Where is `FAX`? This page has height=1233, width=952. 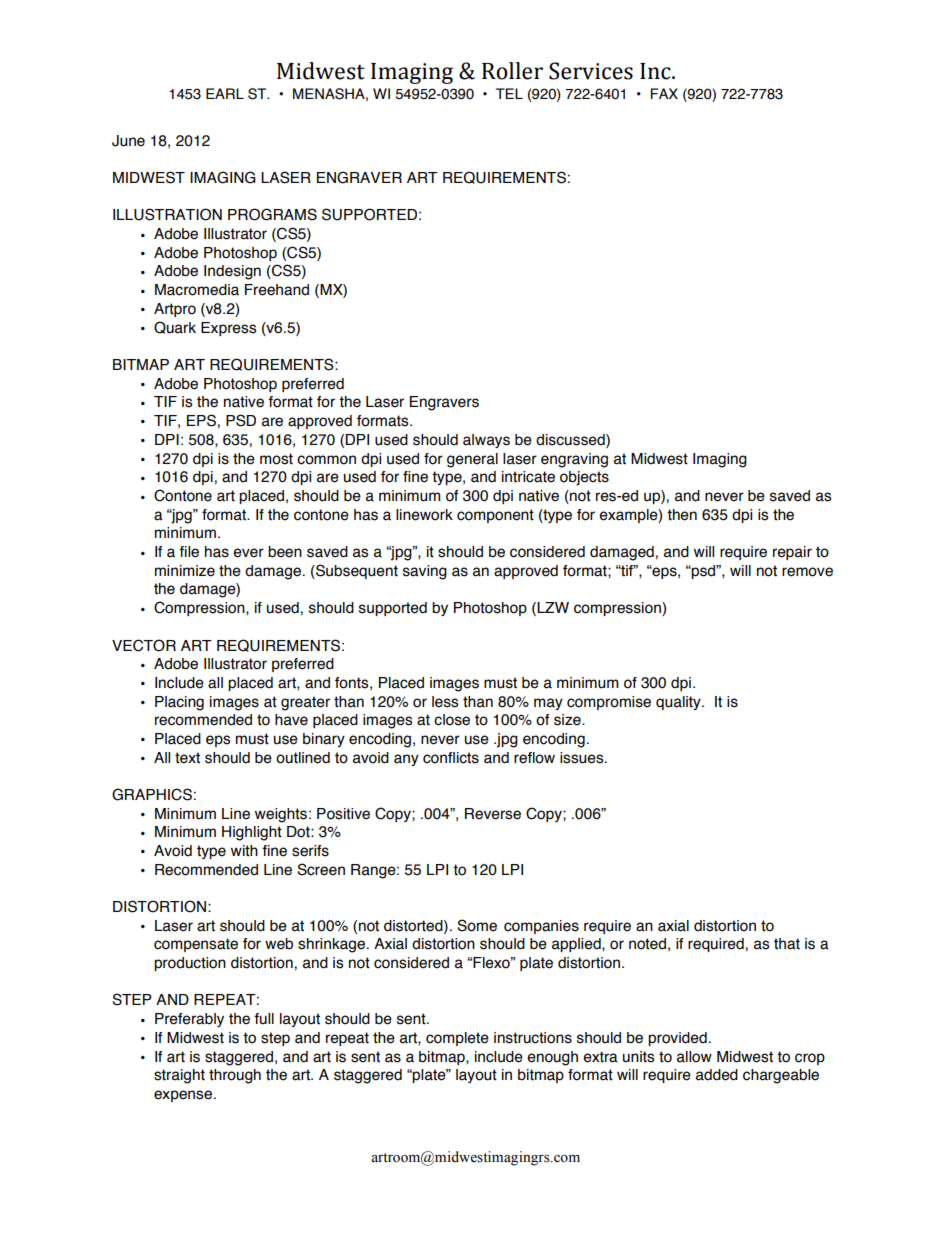 FAX is located at coordinates (664, 93).
